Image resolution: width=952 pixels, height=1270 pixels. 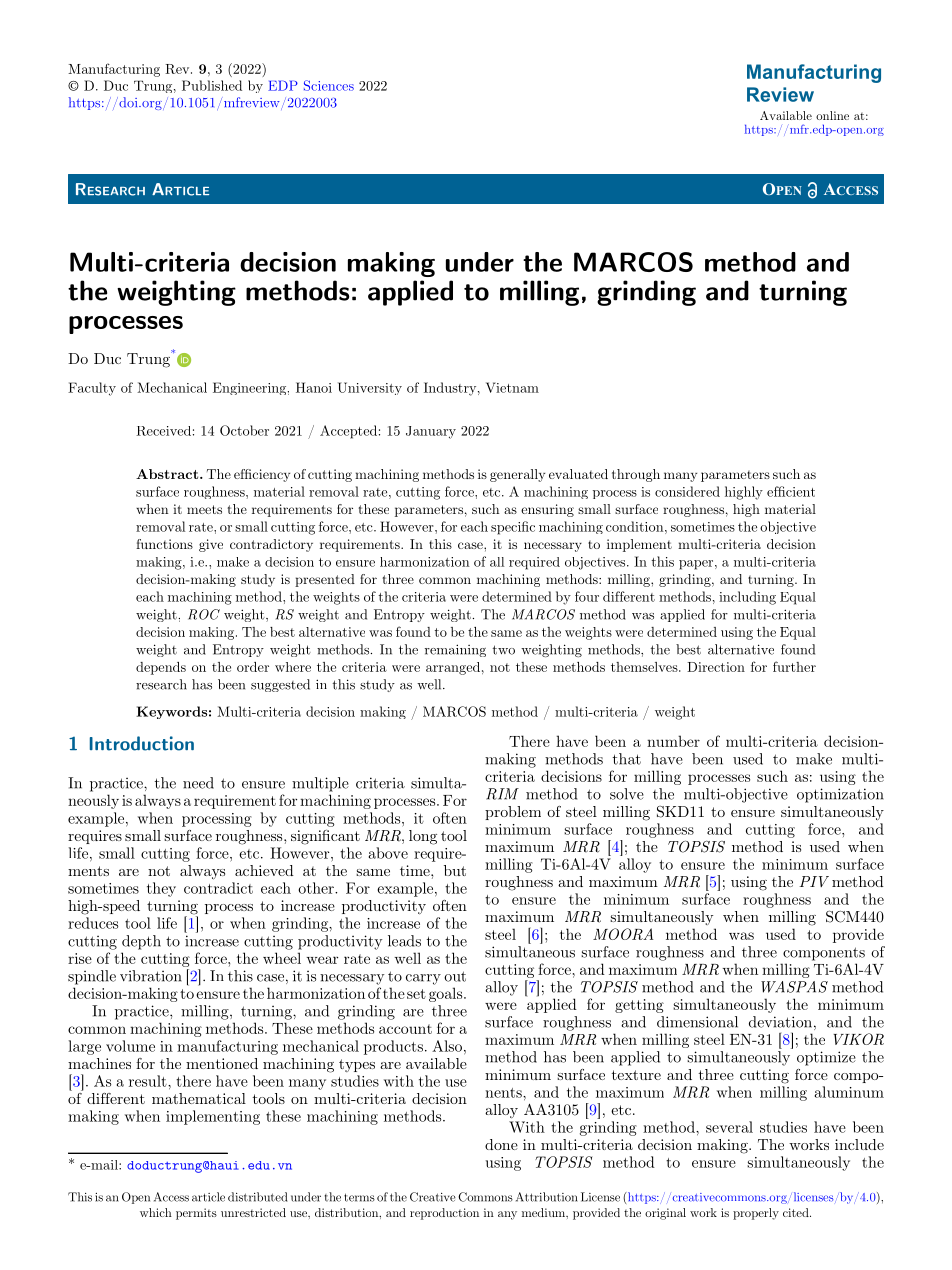 What do you see at coordinates (832, 115) in the page?
I see `online` at bounding box center [832, 115].
